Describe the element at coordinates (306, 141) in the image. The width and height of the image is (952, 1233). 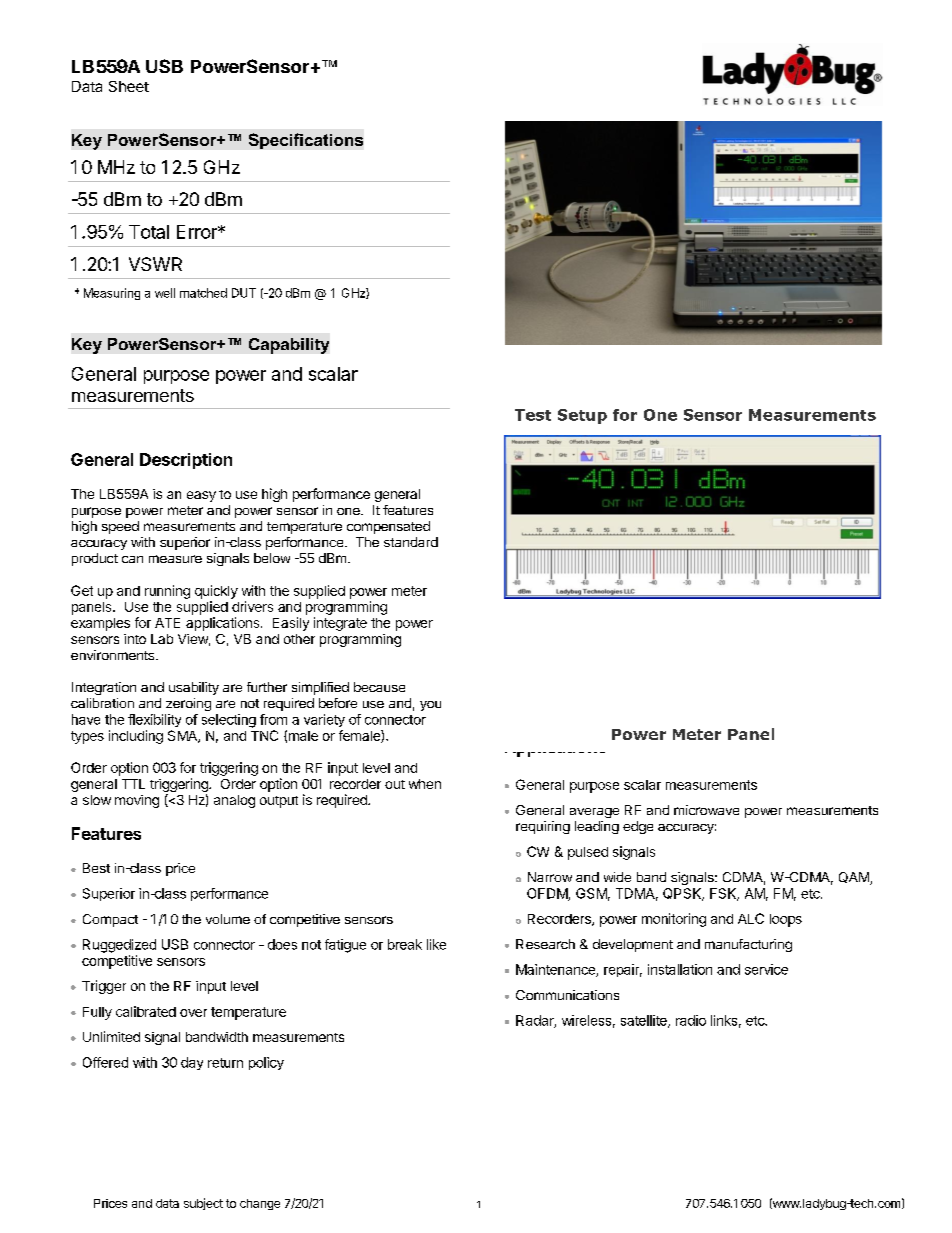
I see `Specifications` at that location.
